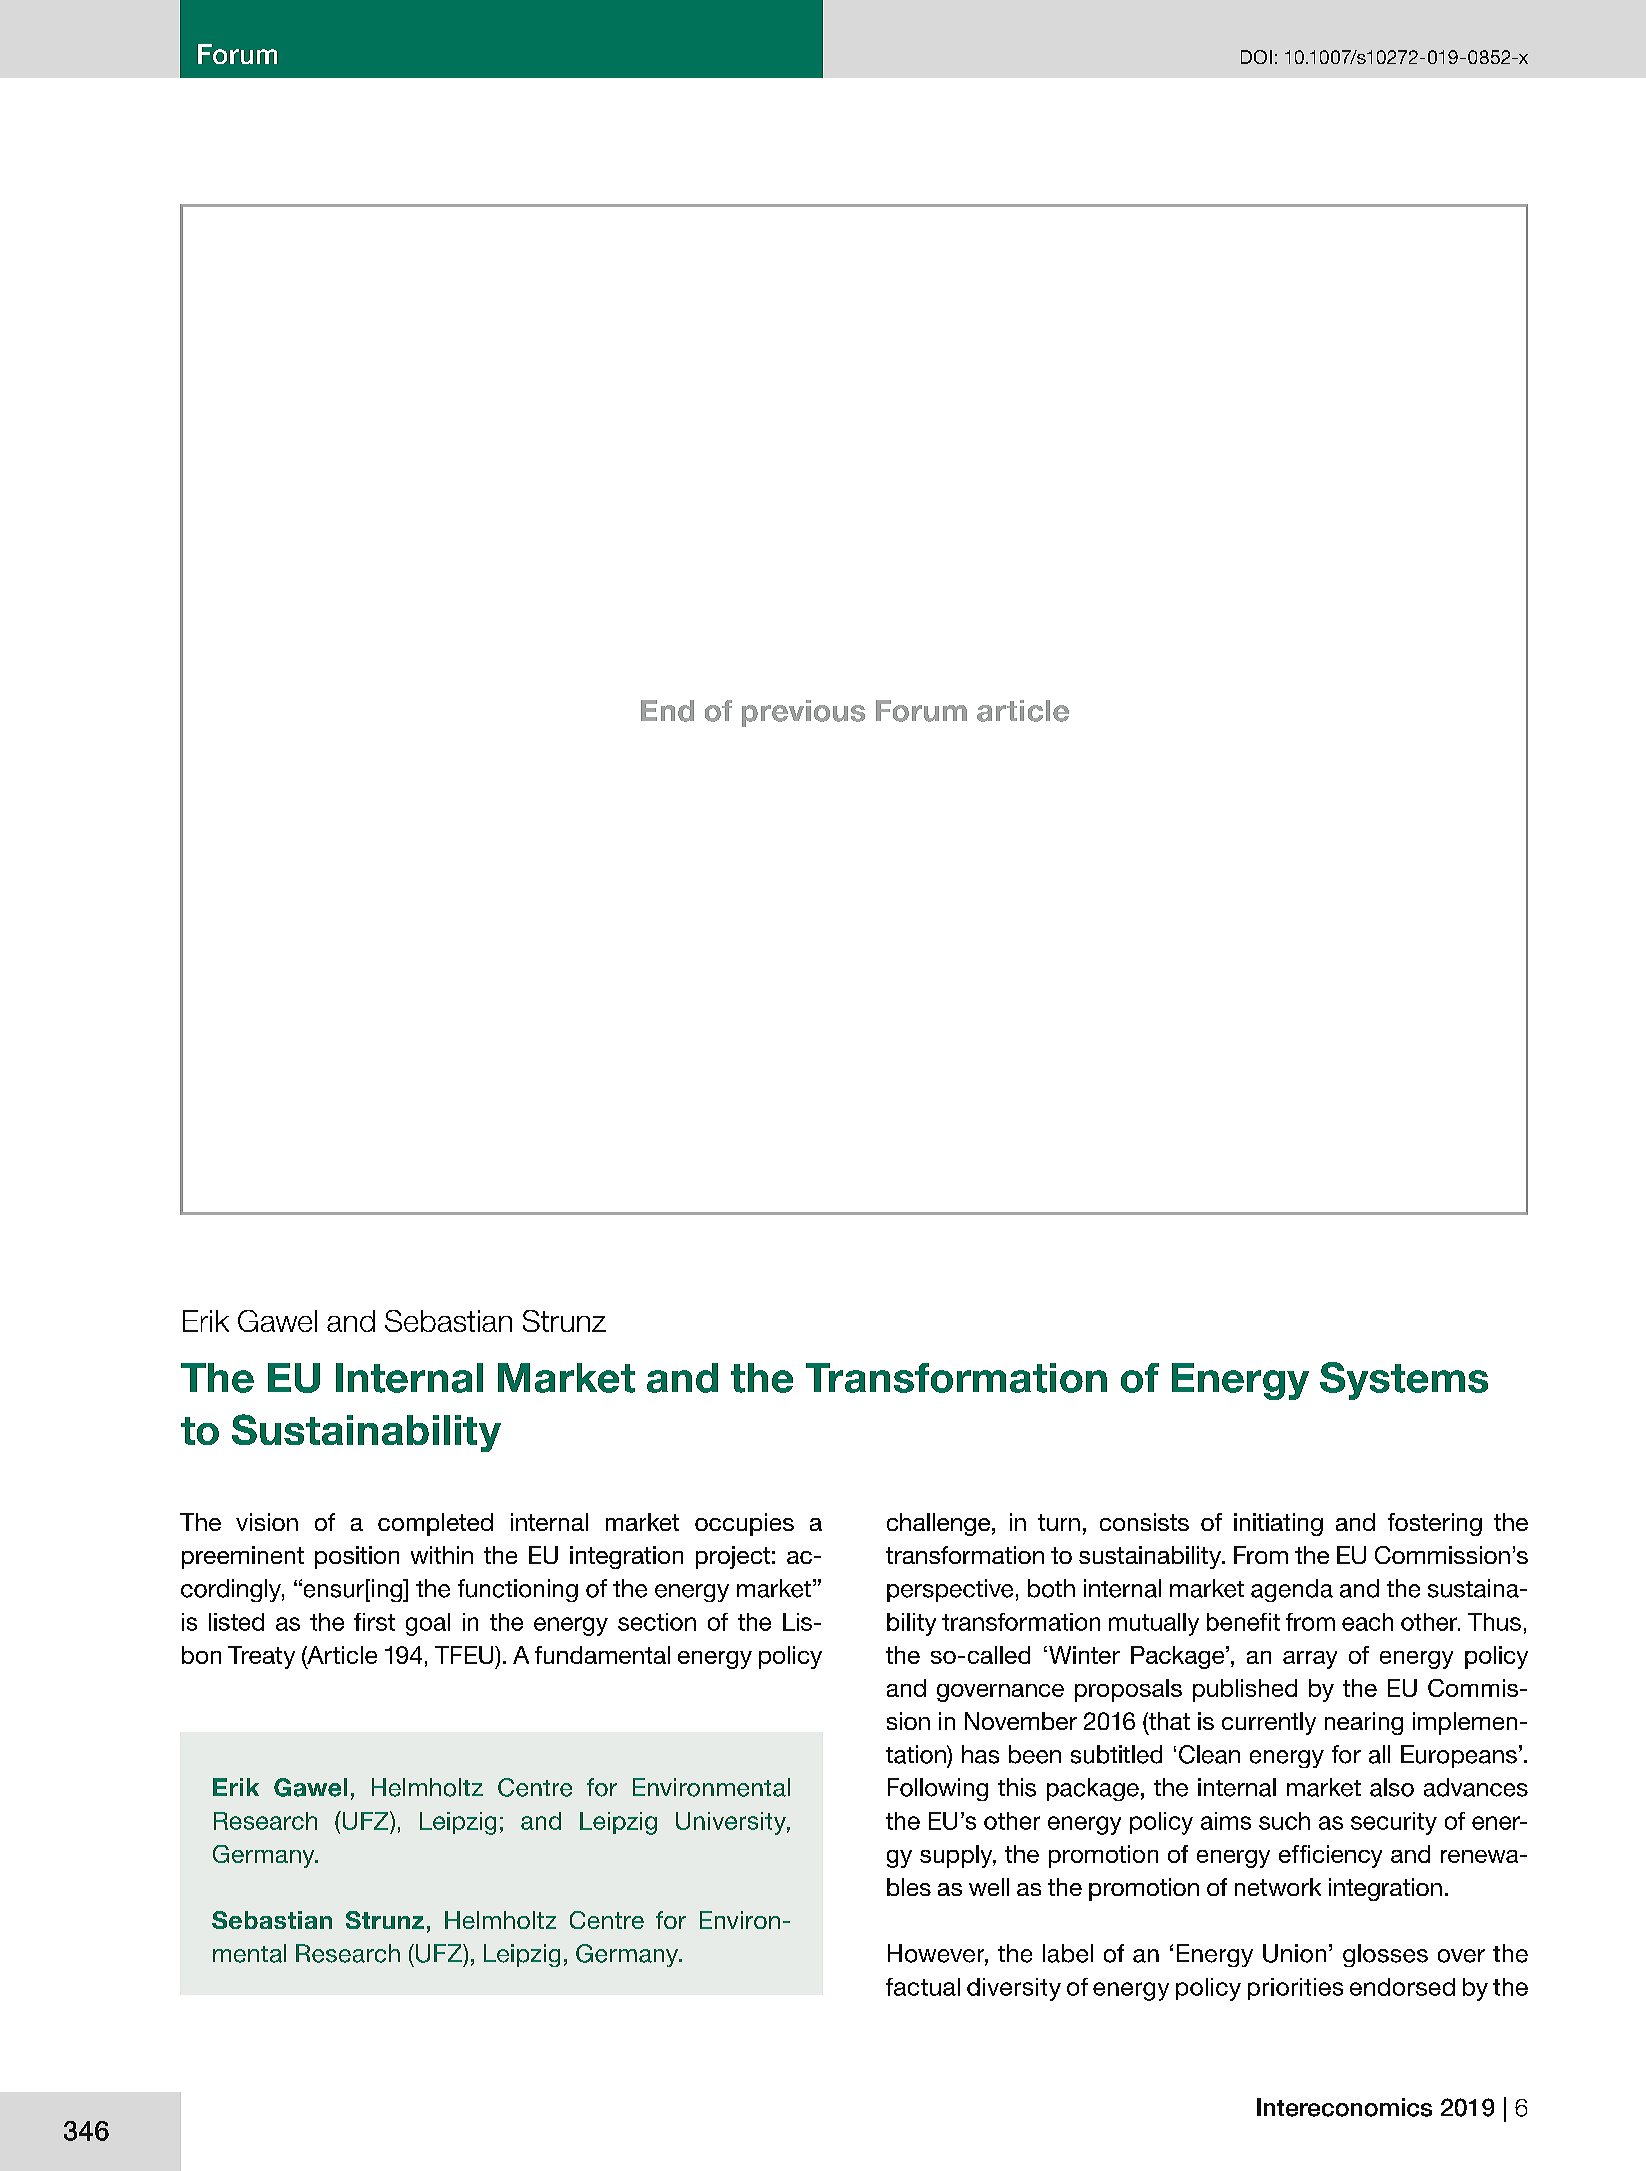 The width and height of the screenshot is (1646, 2171). I want to click on previous, so click(803, 713).
